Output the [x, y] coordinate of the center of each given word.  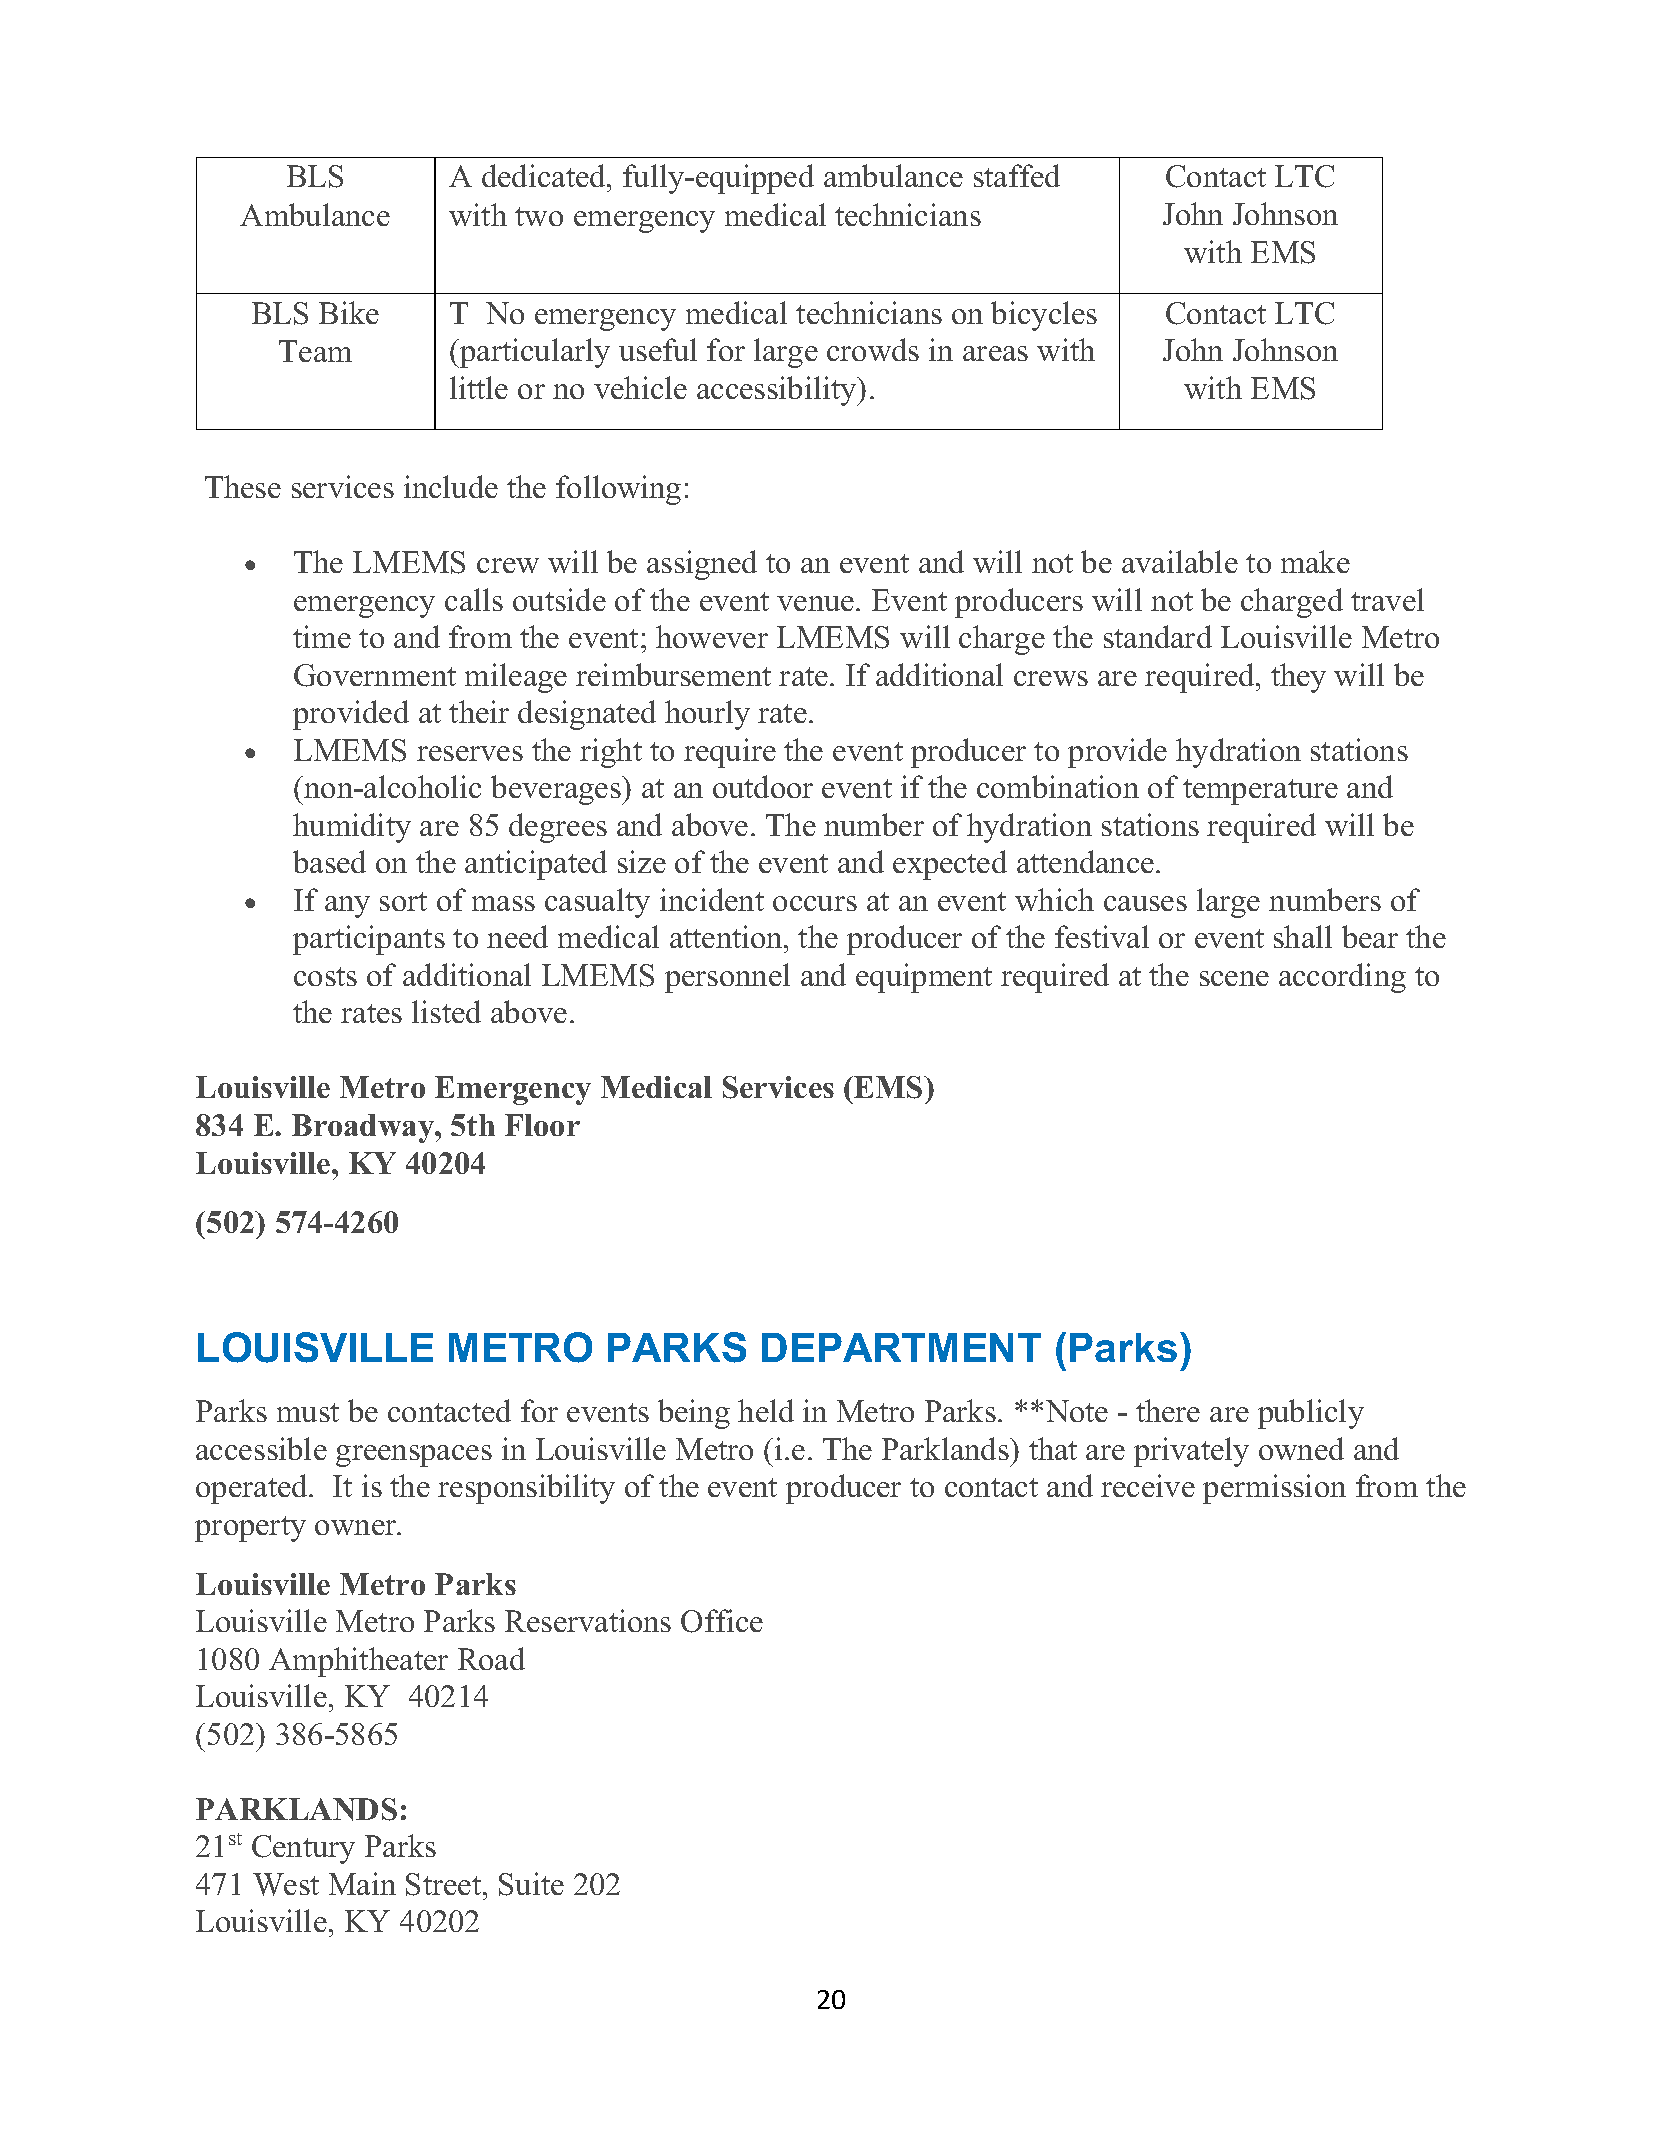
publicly [1311, 1414]
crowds [873, 349]
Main [362, 1883]
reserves [470, 753]
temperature [1260, 792]
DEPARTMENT [901, 1347]
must [308, 1412]
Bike [349, 312]
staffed [1017, 175]
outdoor [763, 786]
